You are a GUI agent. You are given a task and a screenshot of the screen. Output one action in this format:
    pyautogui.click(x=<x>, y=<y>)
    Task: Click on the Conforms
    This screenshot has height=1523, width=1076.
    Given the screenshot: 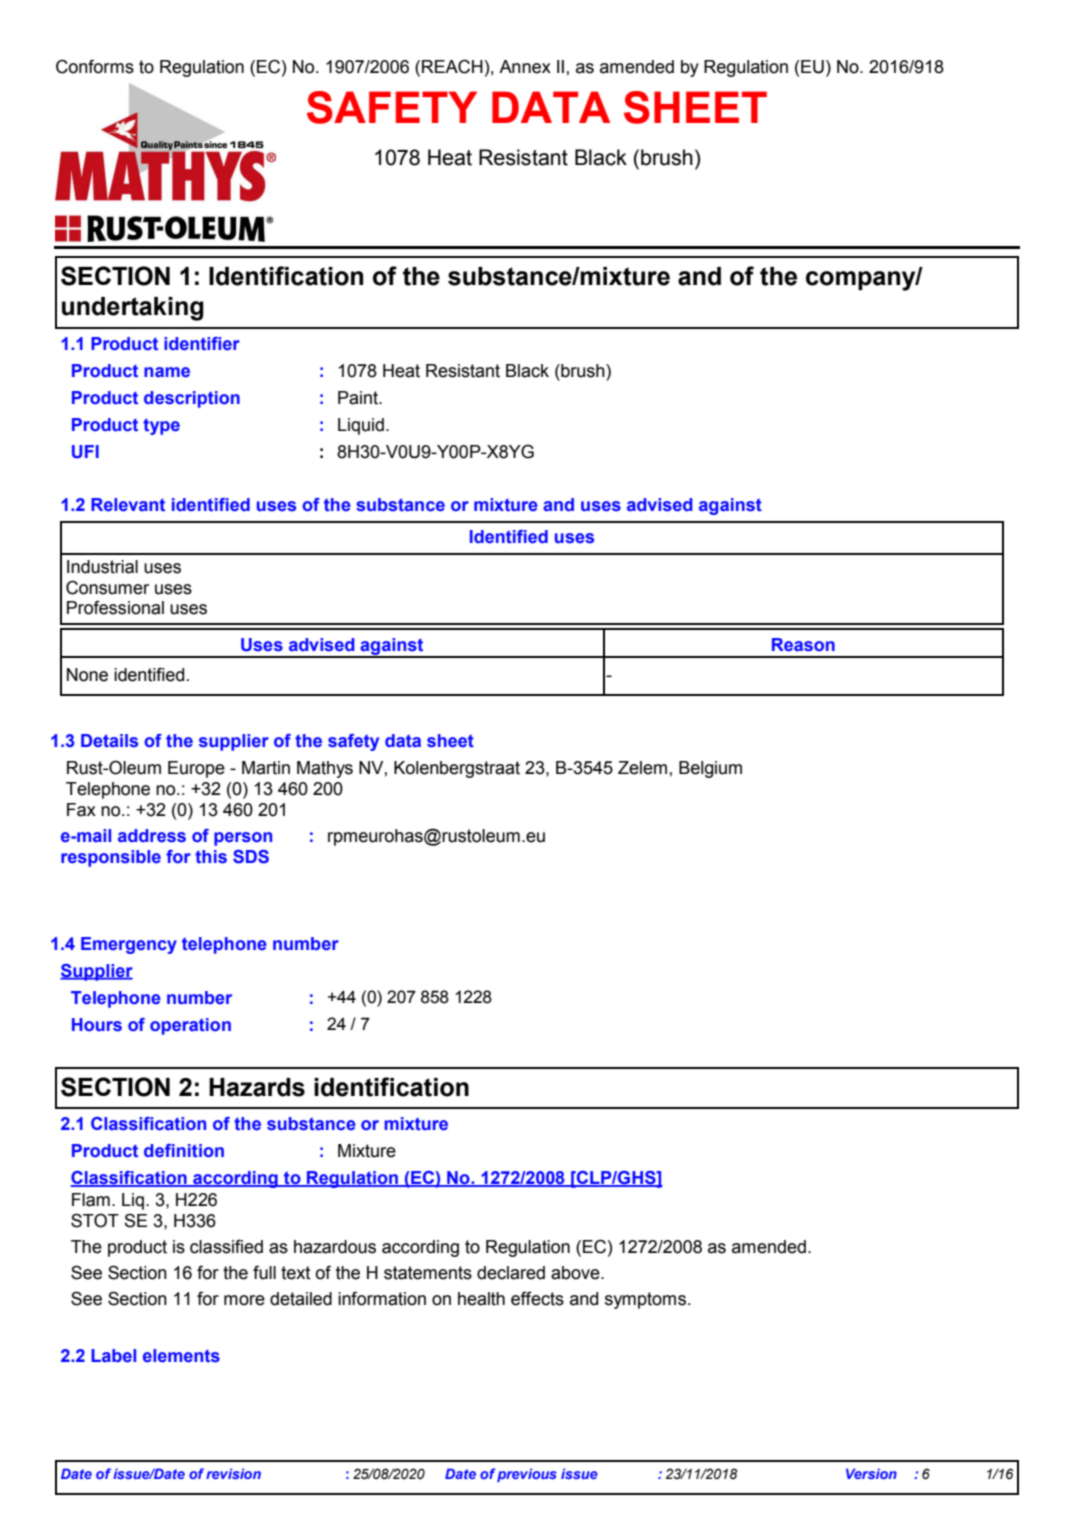 What is the action you would take?
    pyautogui.click(x=95, y=66)
